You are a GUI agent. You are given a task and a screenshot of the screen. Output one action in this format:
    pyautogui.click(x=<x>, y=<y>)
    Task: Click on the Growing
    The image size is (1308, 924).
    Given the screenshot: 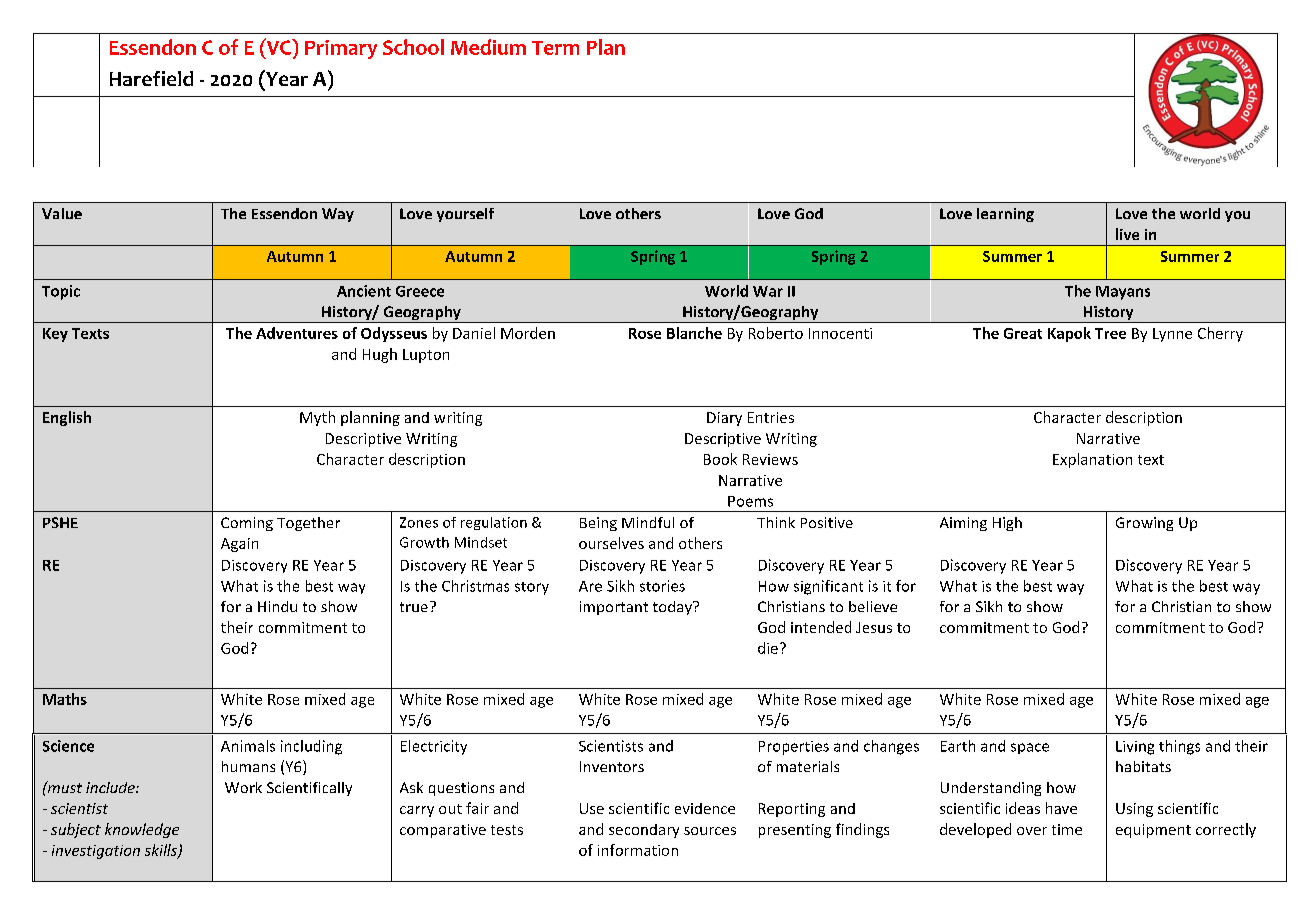 What is the action you would take?
    pyautogui.click(x=1144, y=524)
